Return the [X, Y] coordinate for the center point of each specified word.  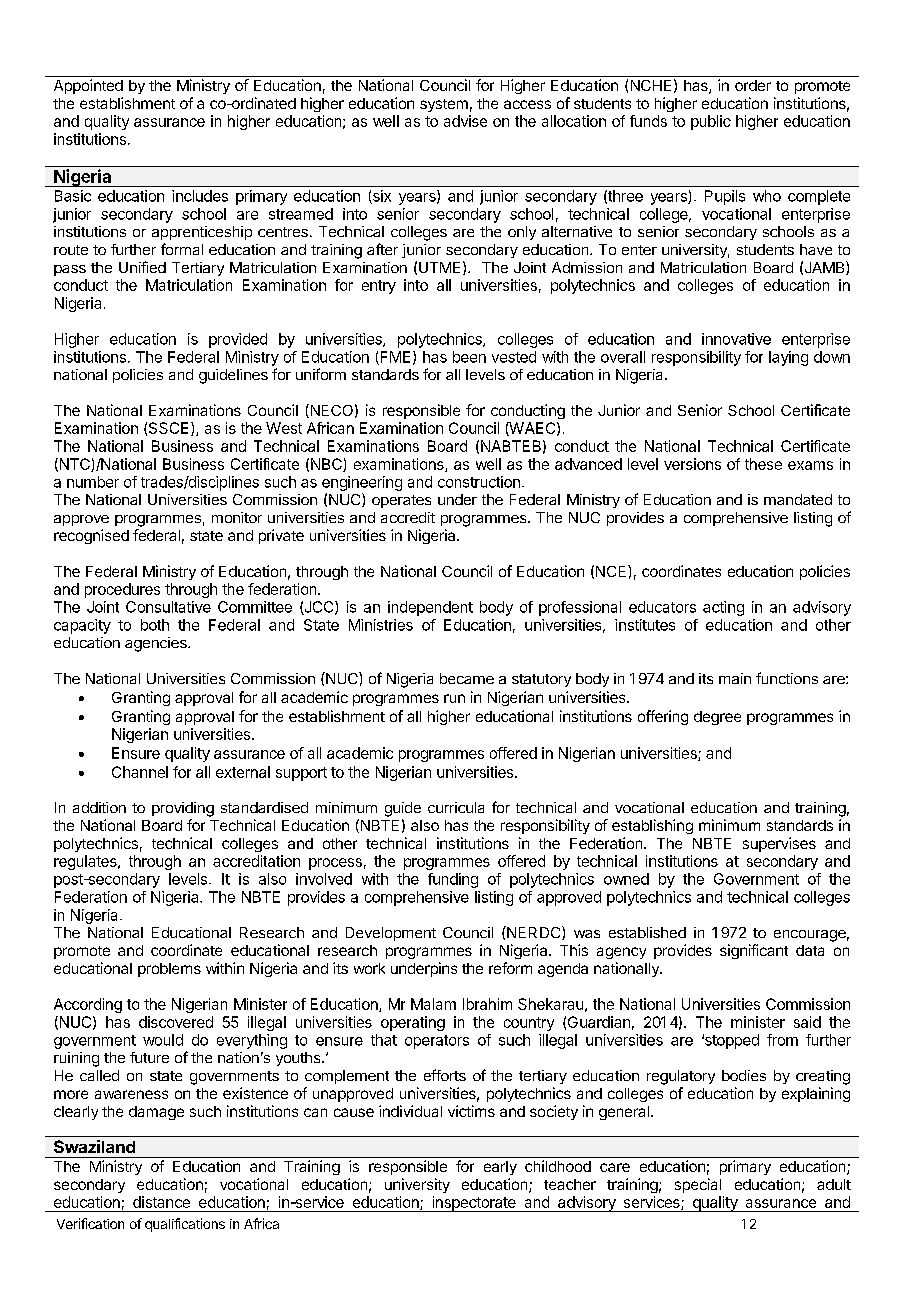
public [711, 122]
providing [183, 809]
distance [161, 1202]
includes [200, 196]
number [93, 482]
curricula [456, 807]
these [763, 464]
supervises [779, 844]
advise [465, 121]
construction [479, 482]
